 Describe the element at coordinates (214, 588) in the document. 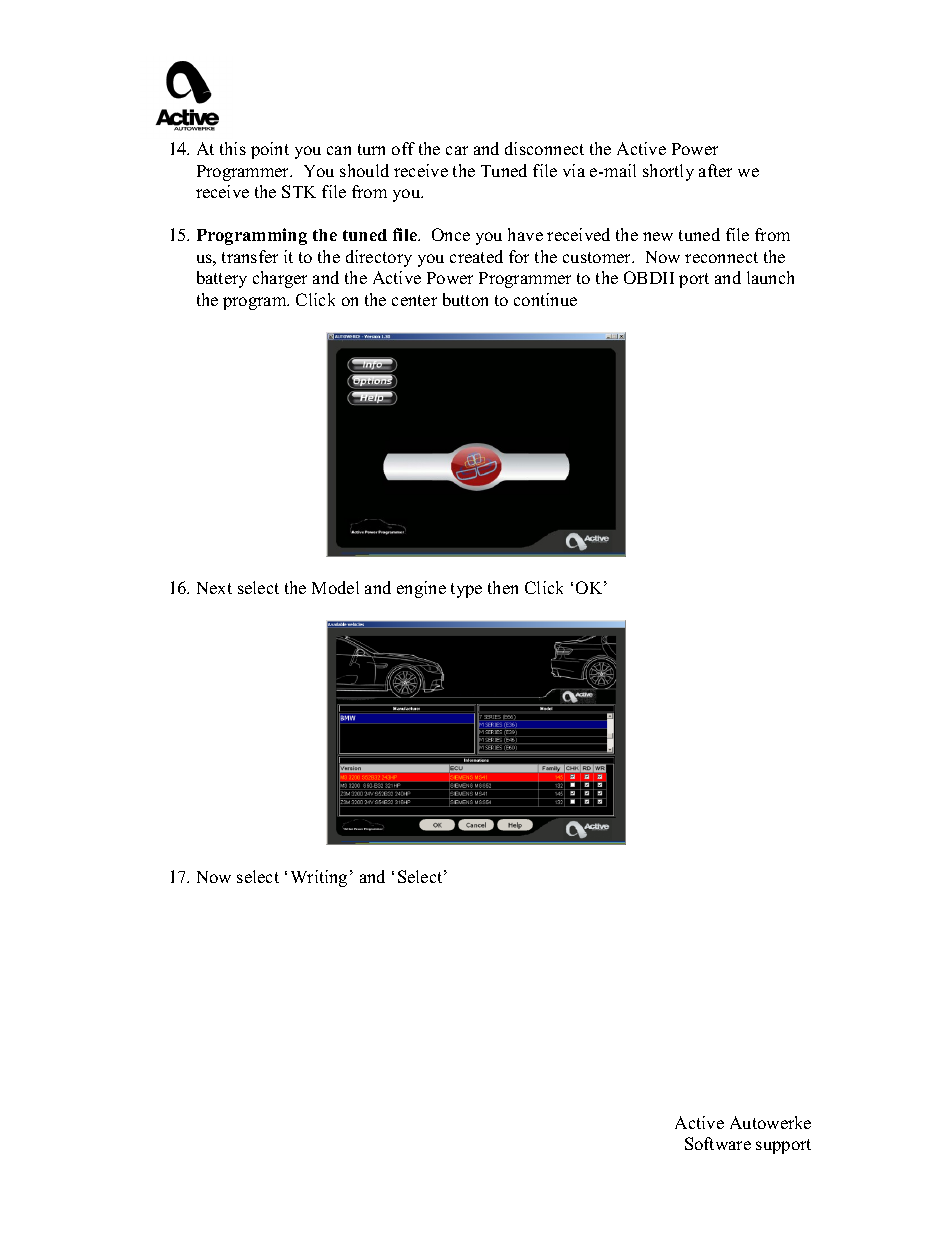

I see `Next` at that location.
